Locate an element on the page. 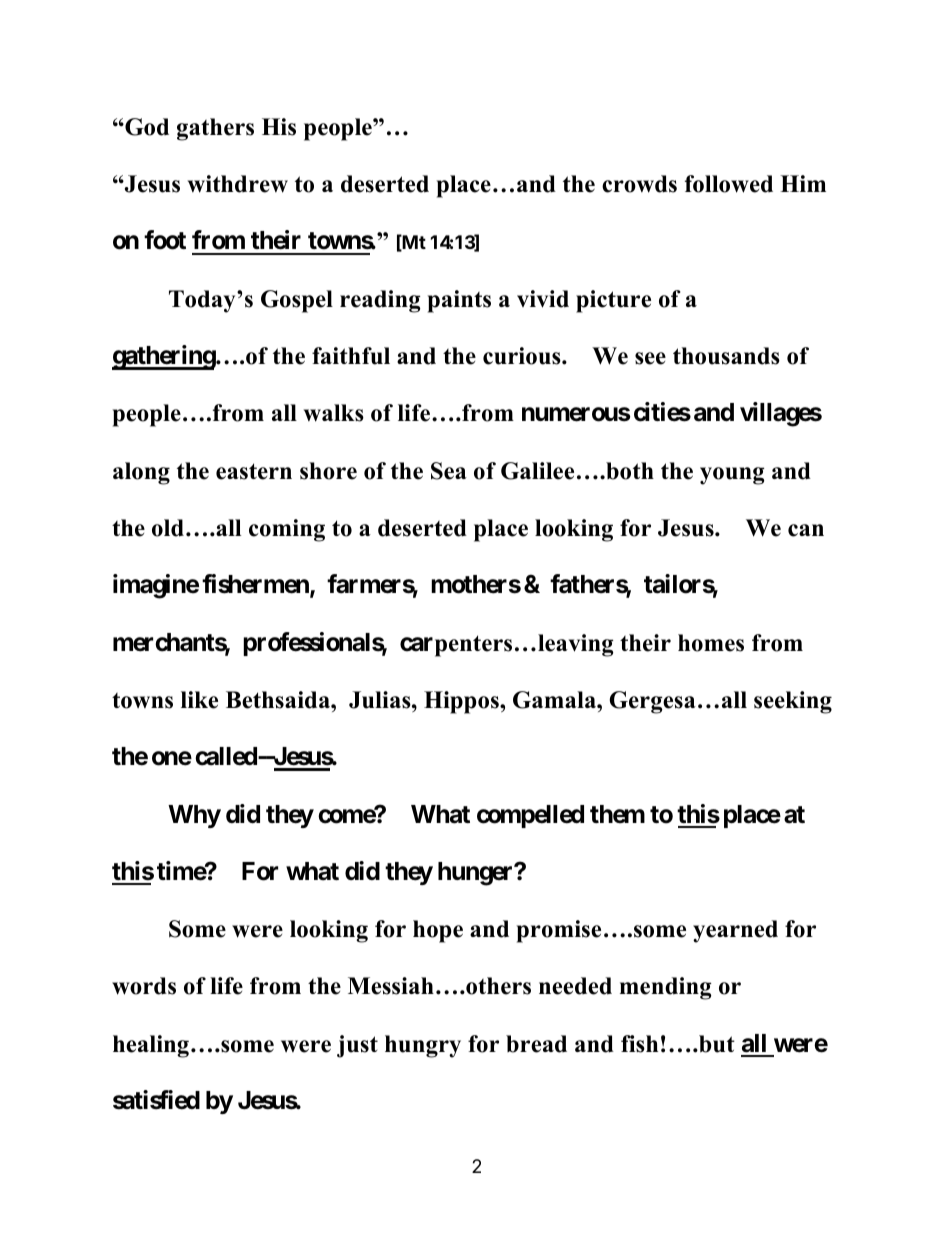  hunger is located at coordinates (477, 874).
